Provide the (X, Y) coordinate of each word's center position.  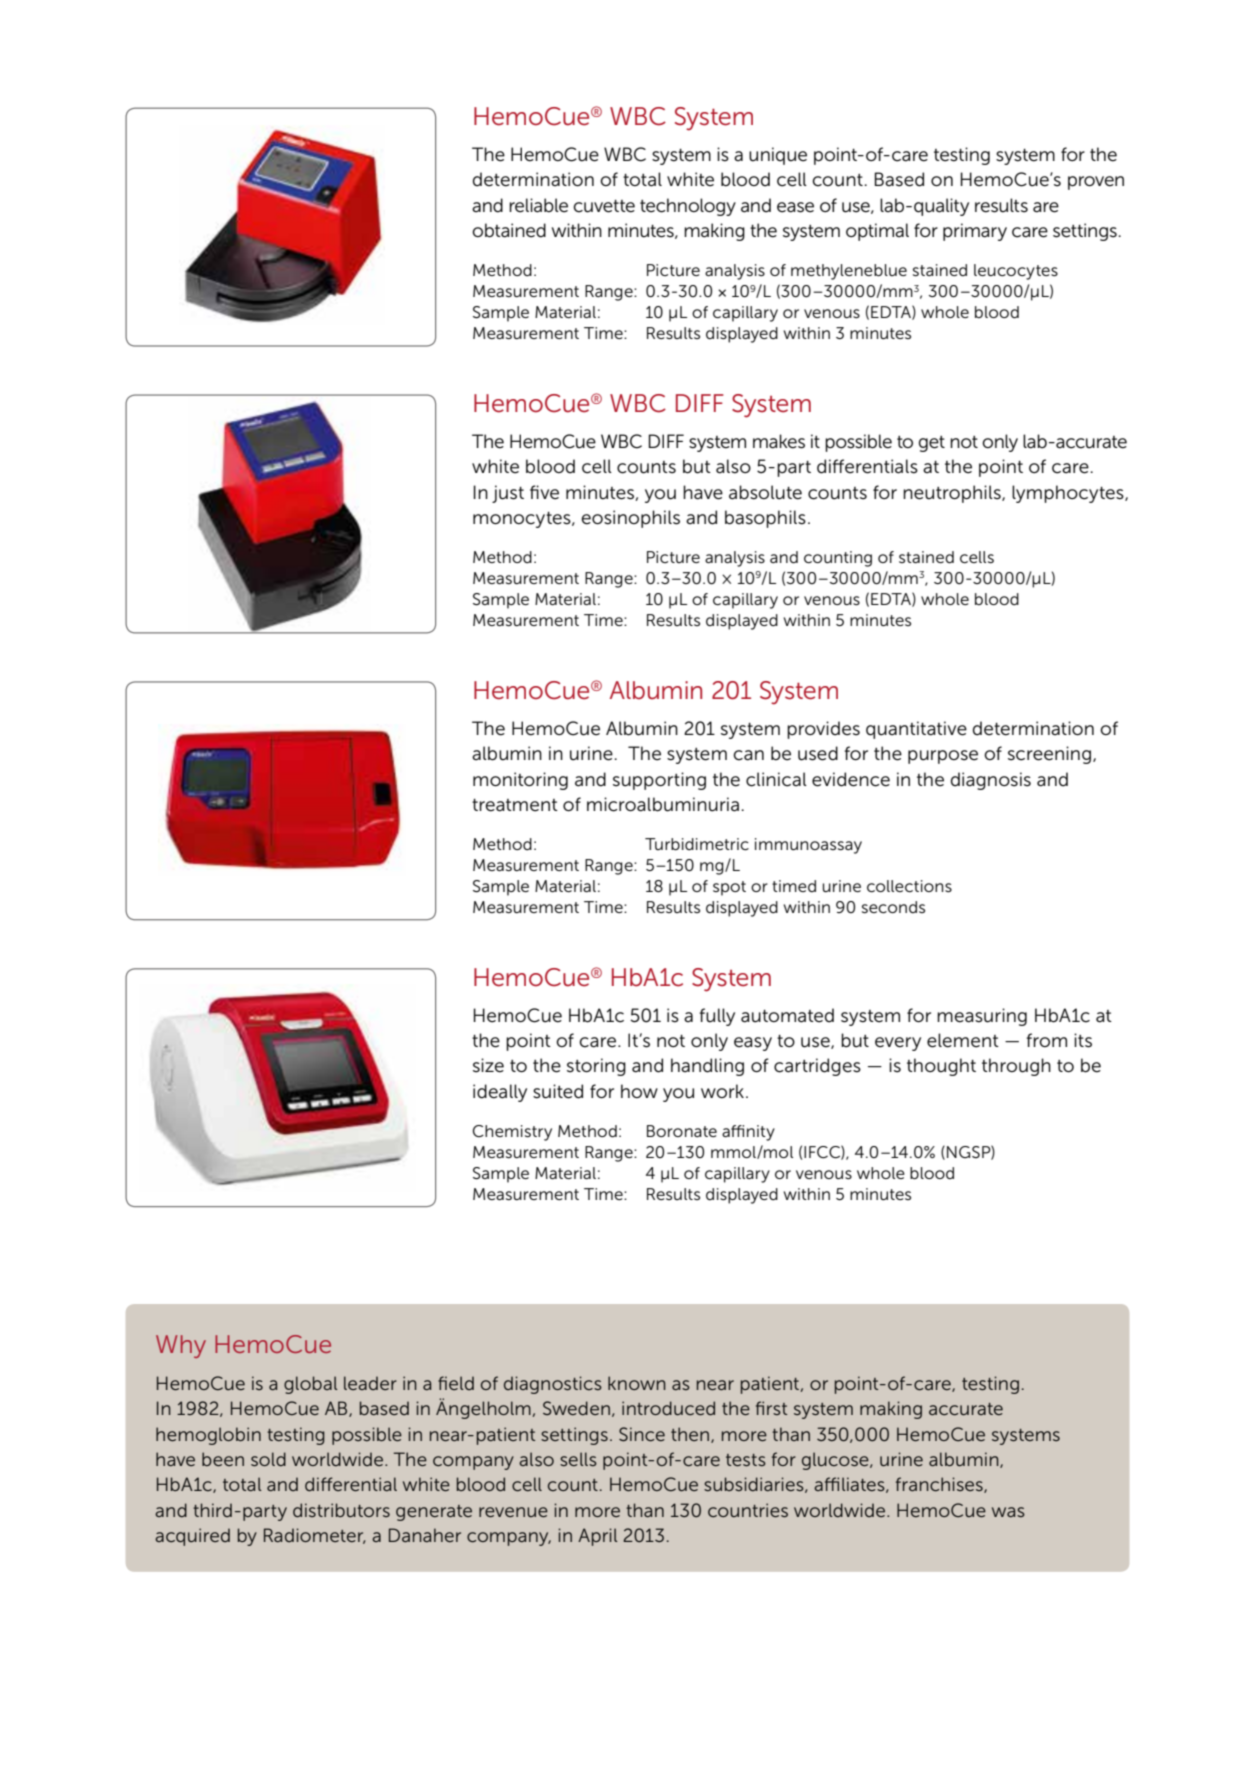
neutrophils (953, 494)
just (508, 494)
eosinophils (630, 519)
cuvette (604, 206)
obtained (509, 230)
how (639, 1091)
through (1016, 1067)
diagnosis (991, 781)
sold (268, 1459)
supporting (659, 781)
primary (975, 232)
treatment (515, 805)
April (598, 1537)
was (1008, 1512)
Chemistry (512, 1133)
